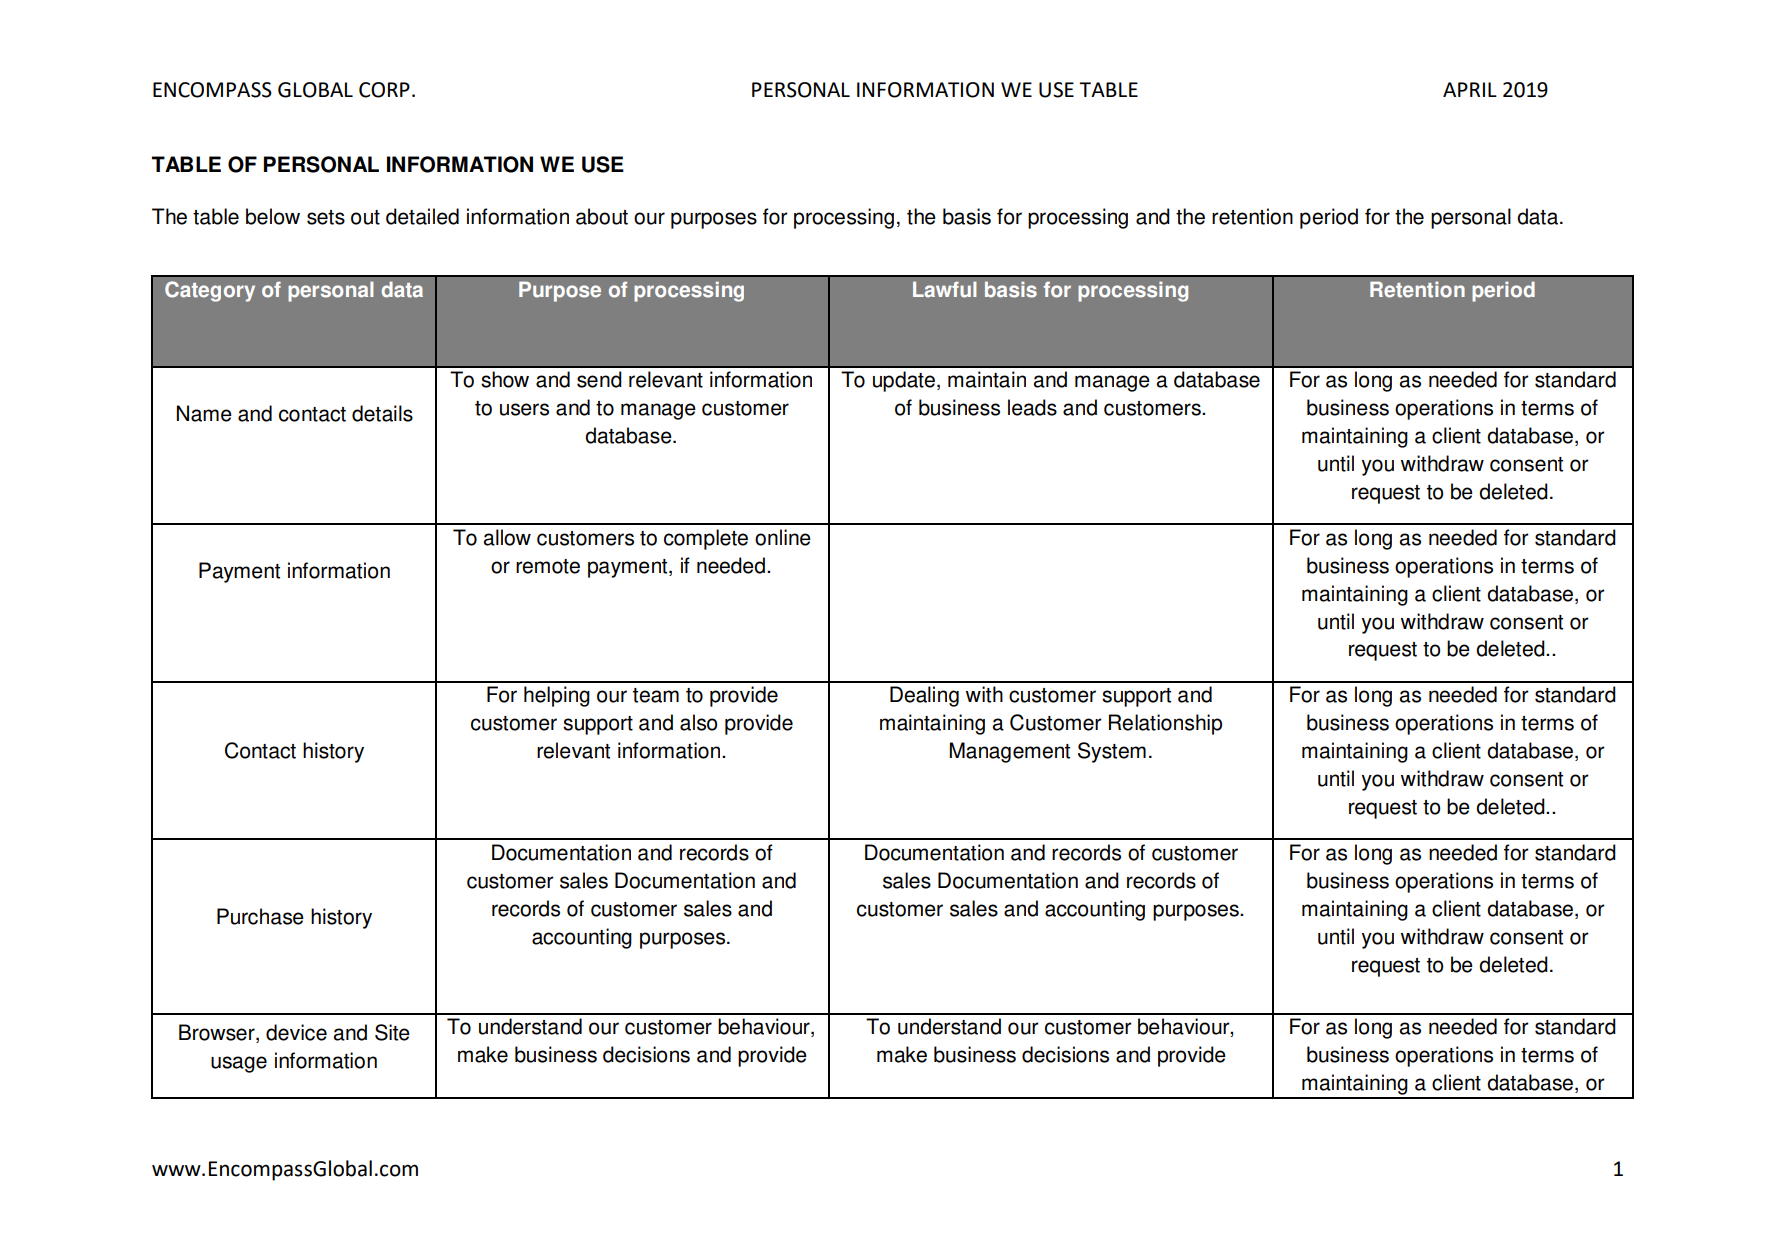 This screenshot has height=1256, width=1776. I want to click on Relationship, so click(1165, 724).
